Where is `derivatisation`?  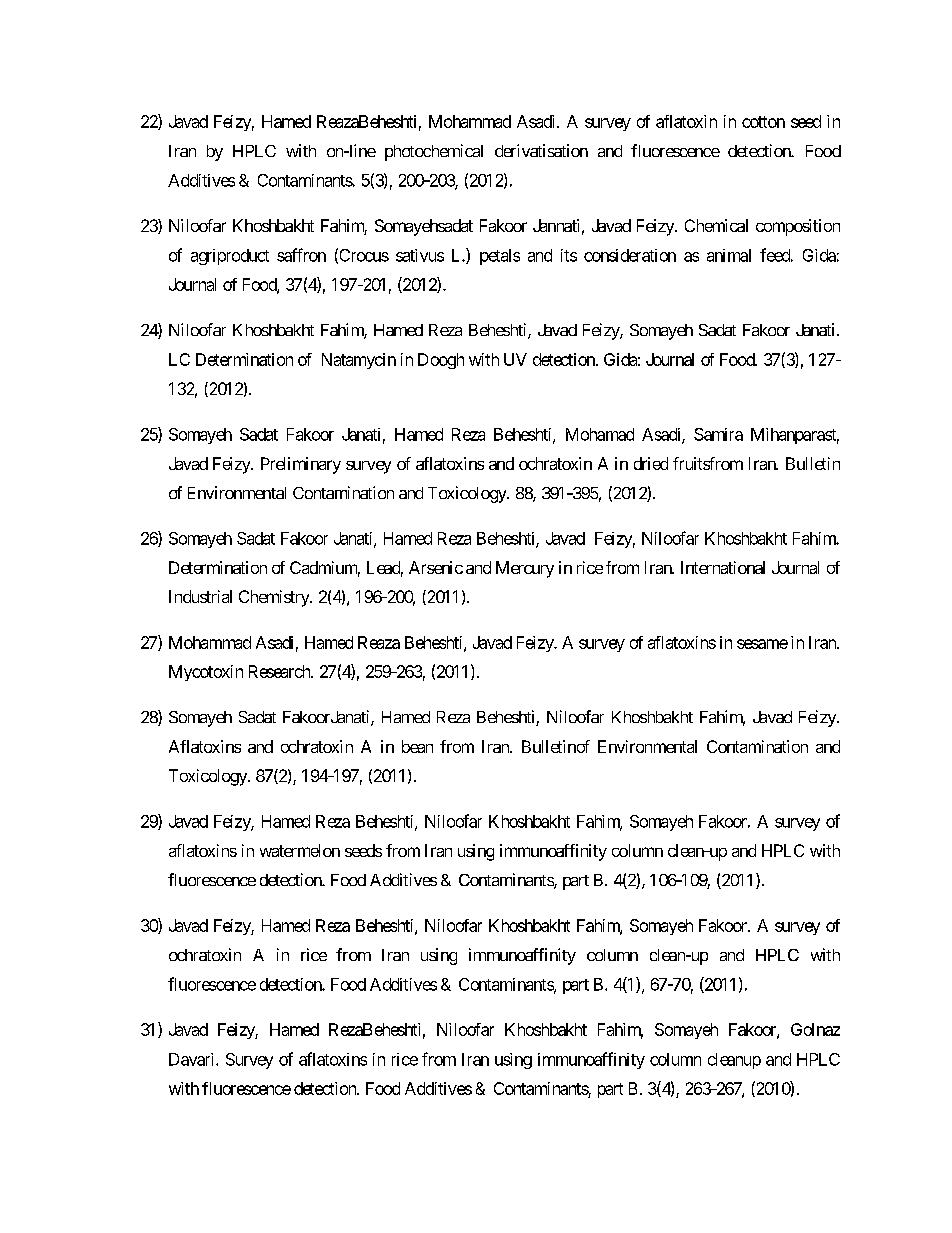 derivatisation is located at coordinates (541, 150).
